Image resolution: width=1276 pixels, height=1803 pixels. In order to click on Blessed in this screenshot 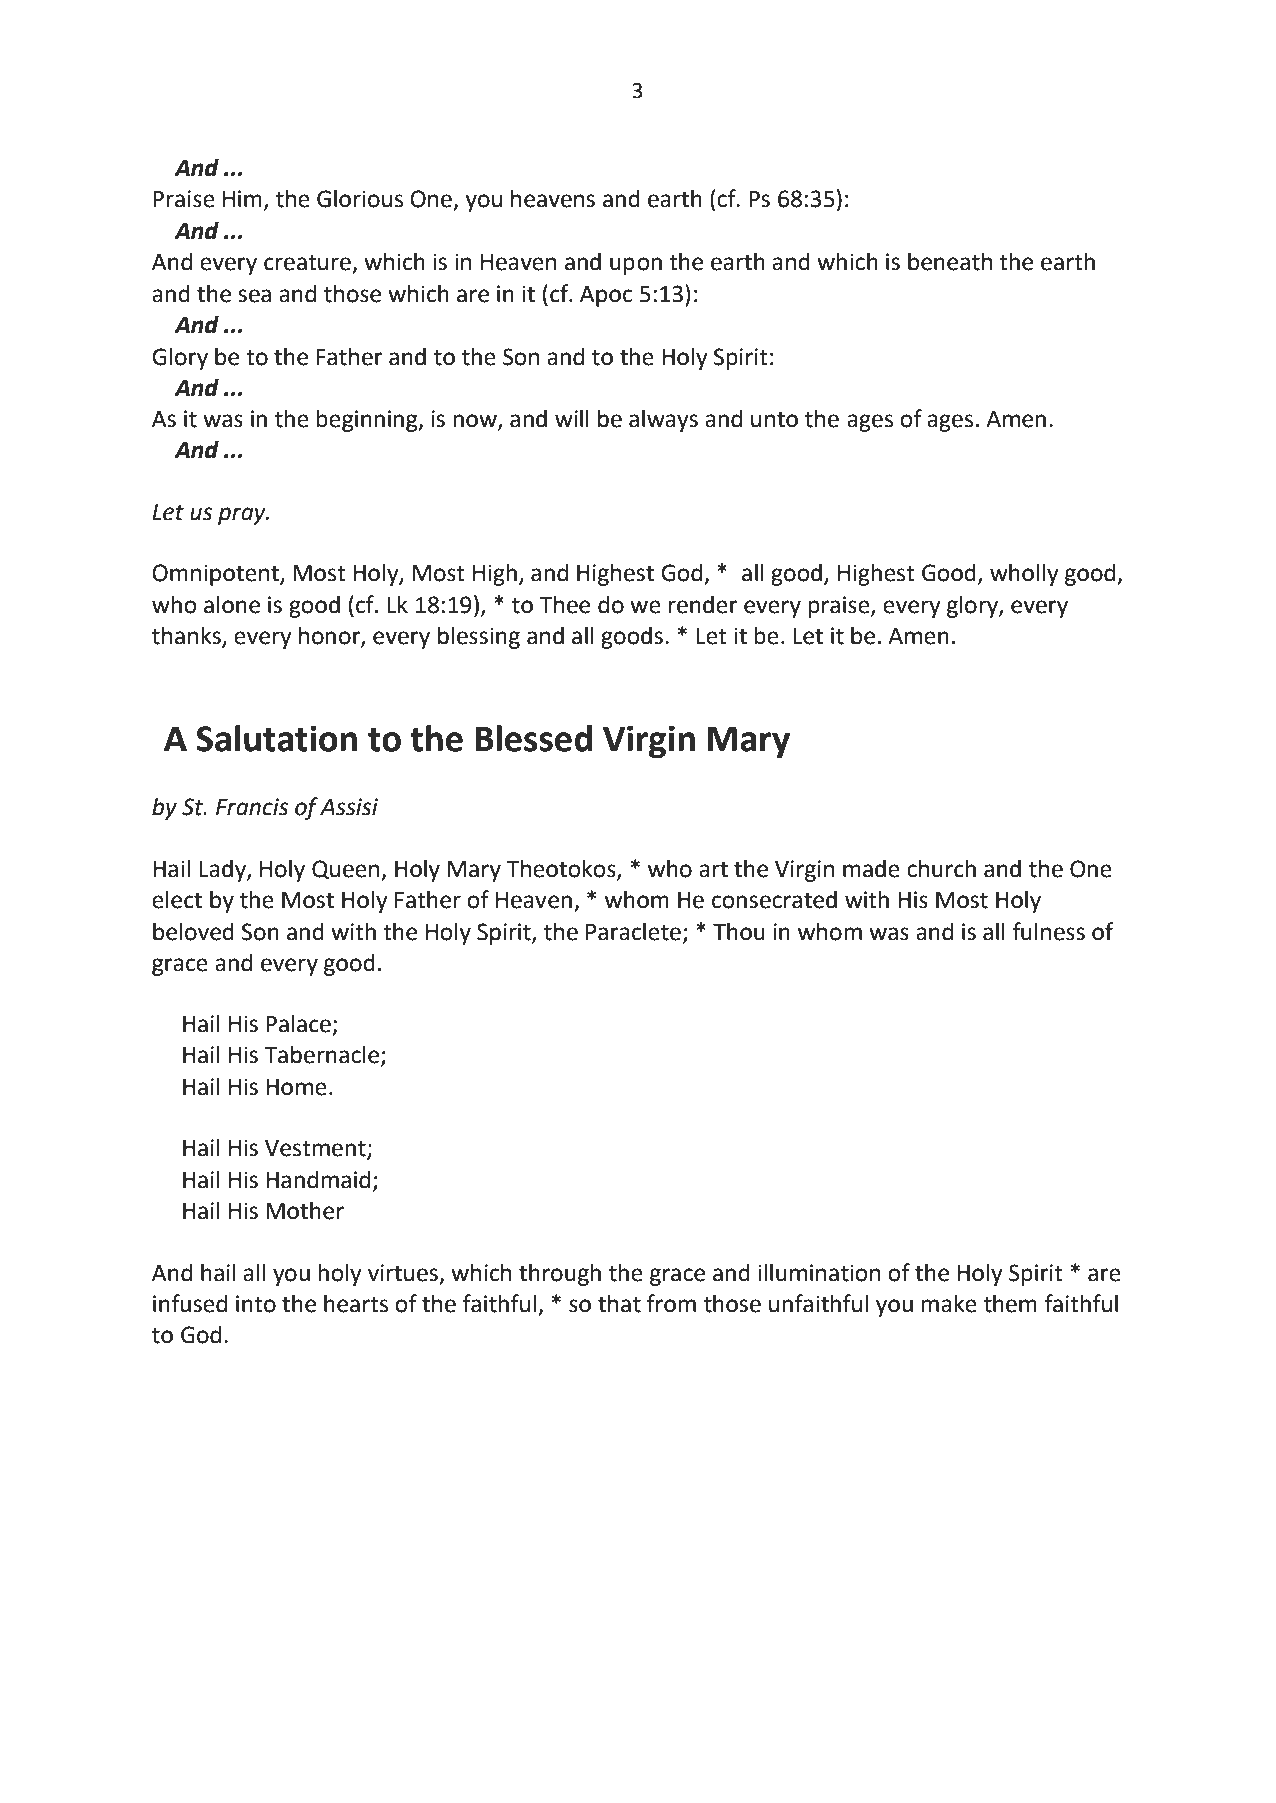, I will do `click(533, 738)`.
